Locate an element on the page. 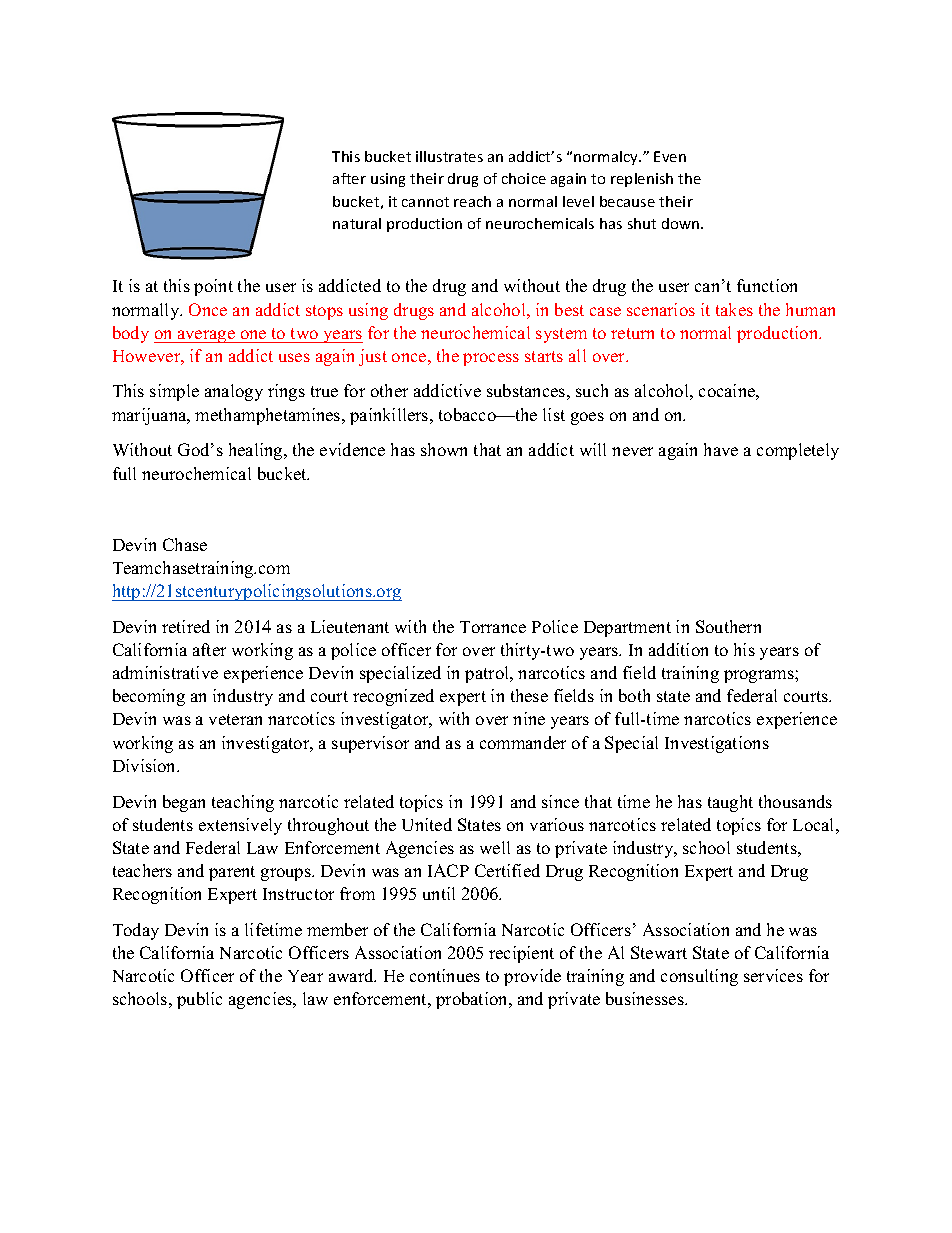 The height and width of the page is (1233, 952). Torrance is located at coordinates (493, 627).
